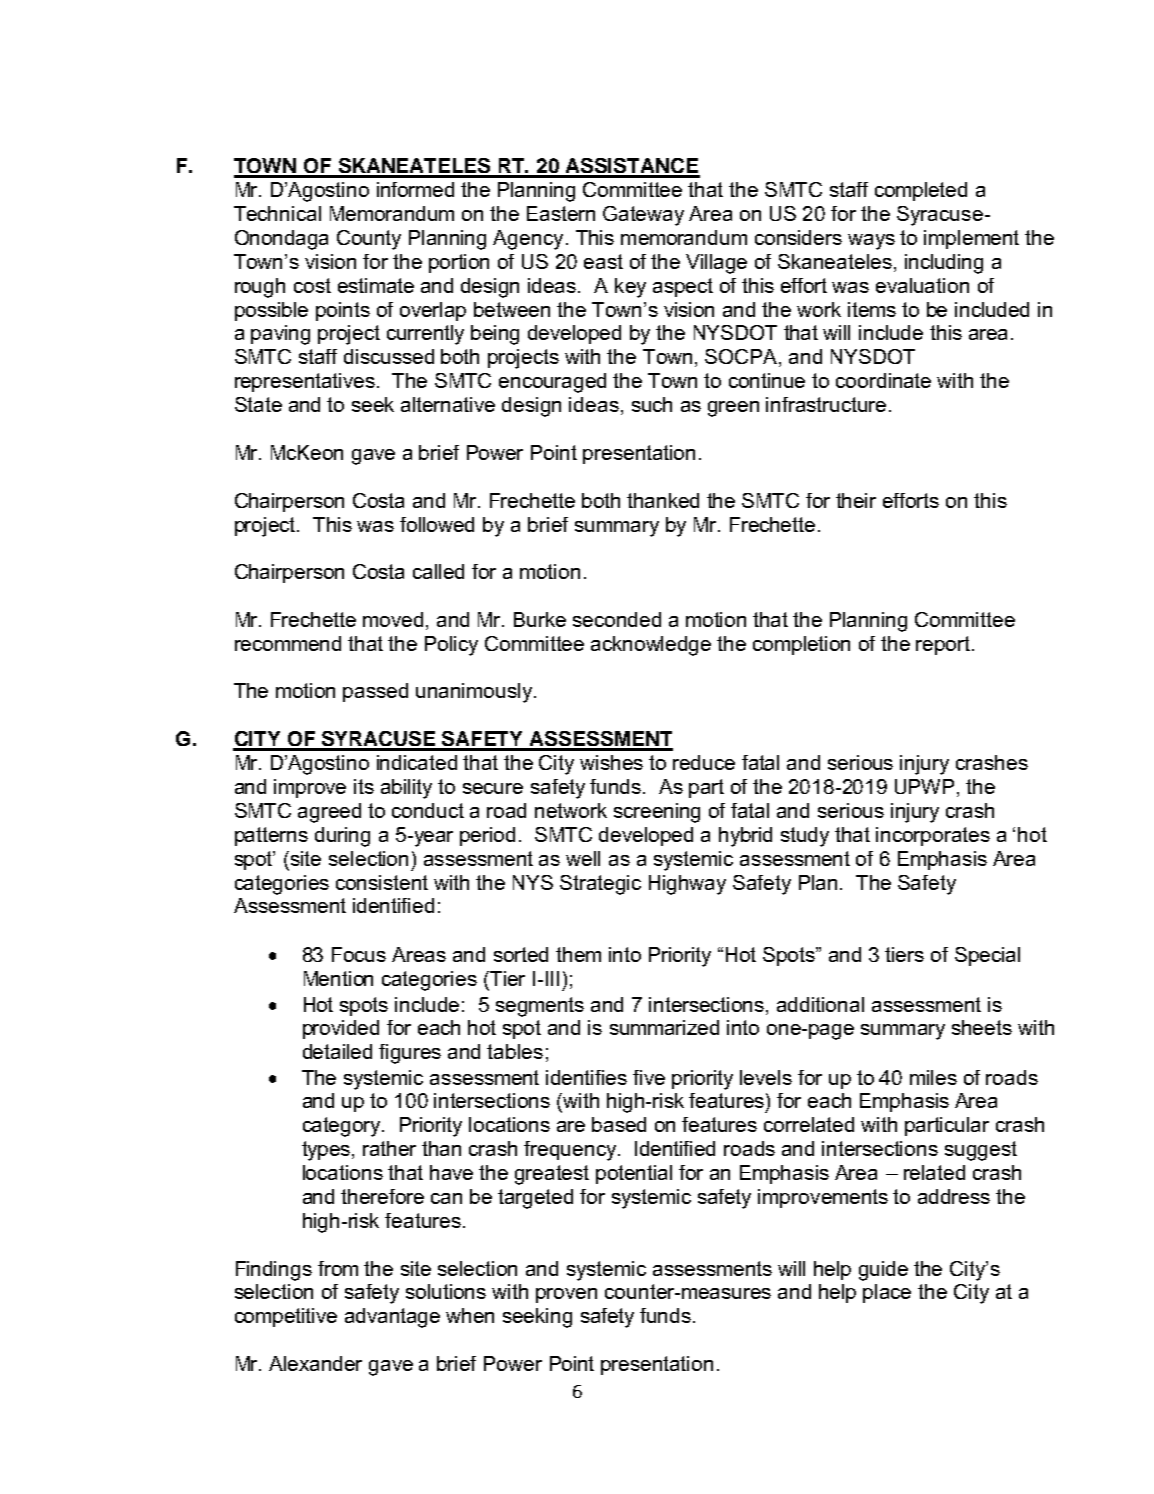 The width and height of the screenshot is (1154, 1494). What do you see at coordinates (871, 242) in the screenshot?
I see `ways` at bounding box center [871, 242].
